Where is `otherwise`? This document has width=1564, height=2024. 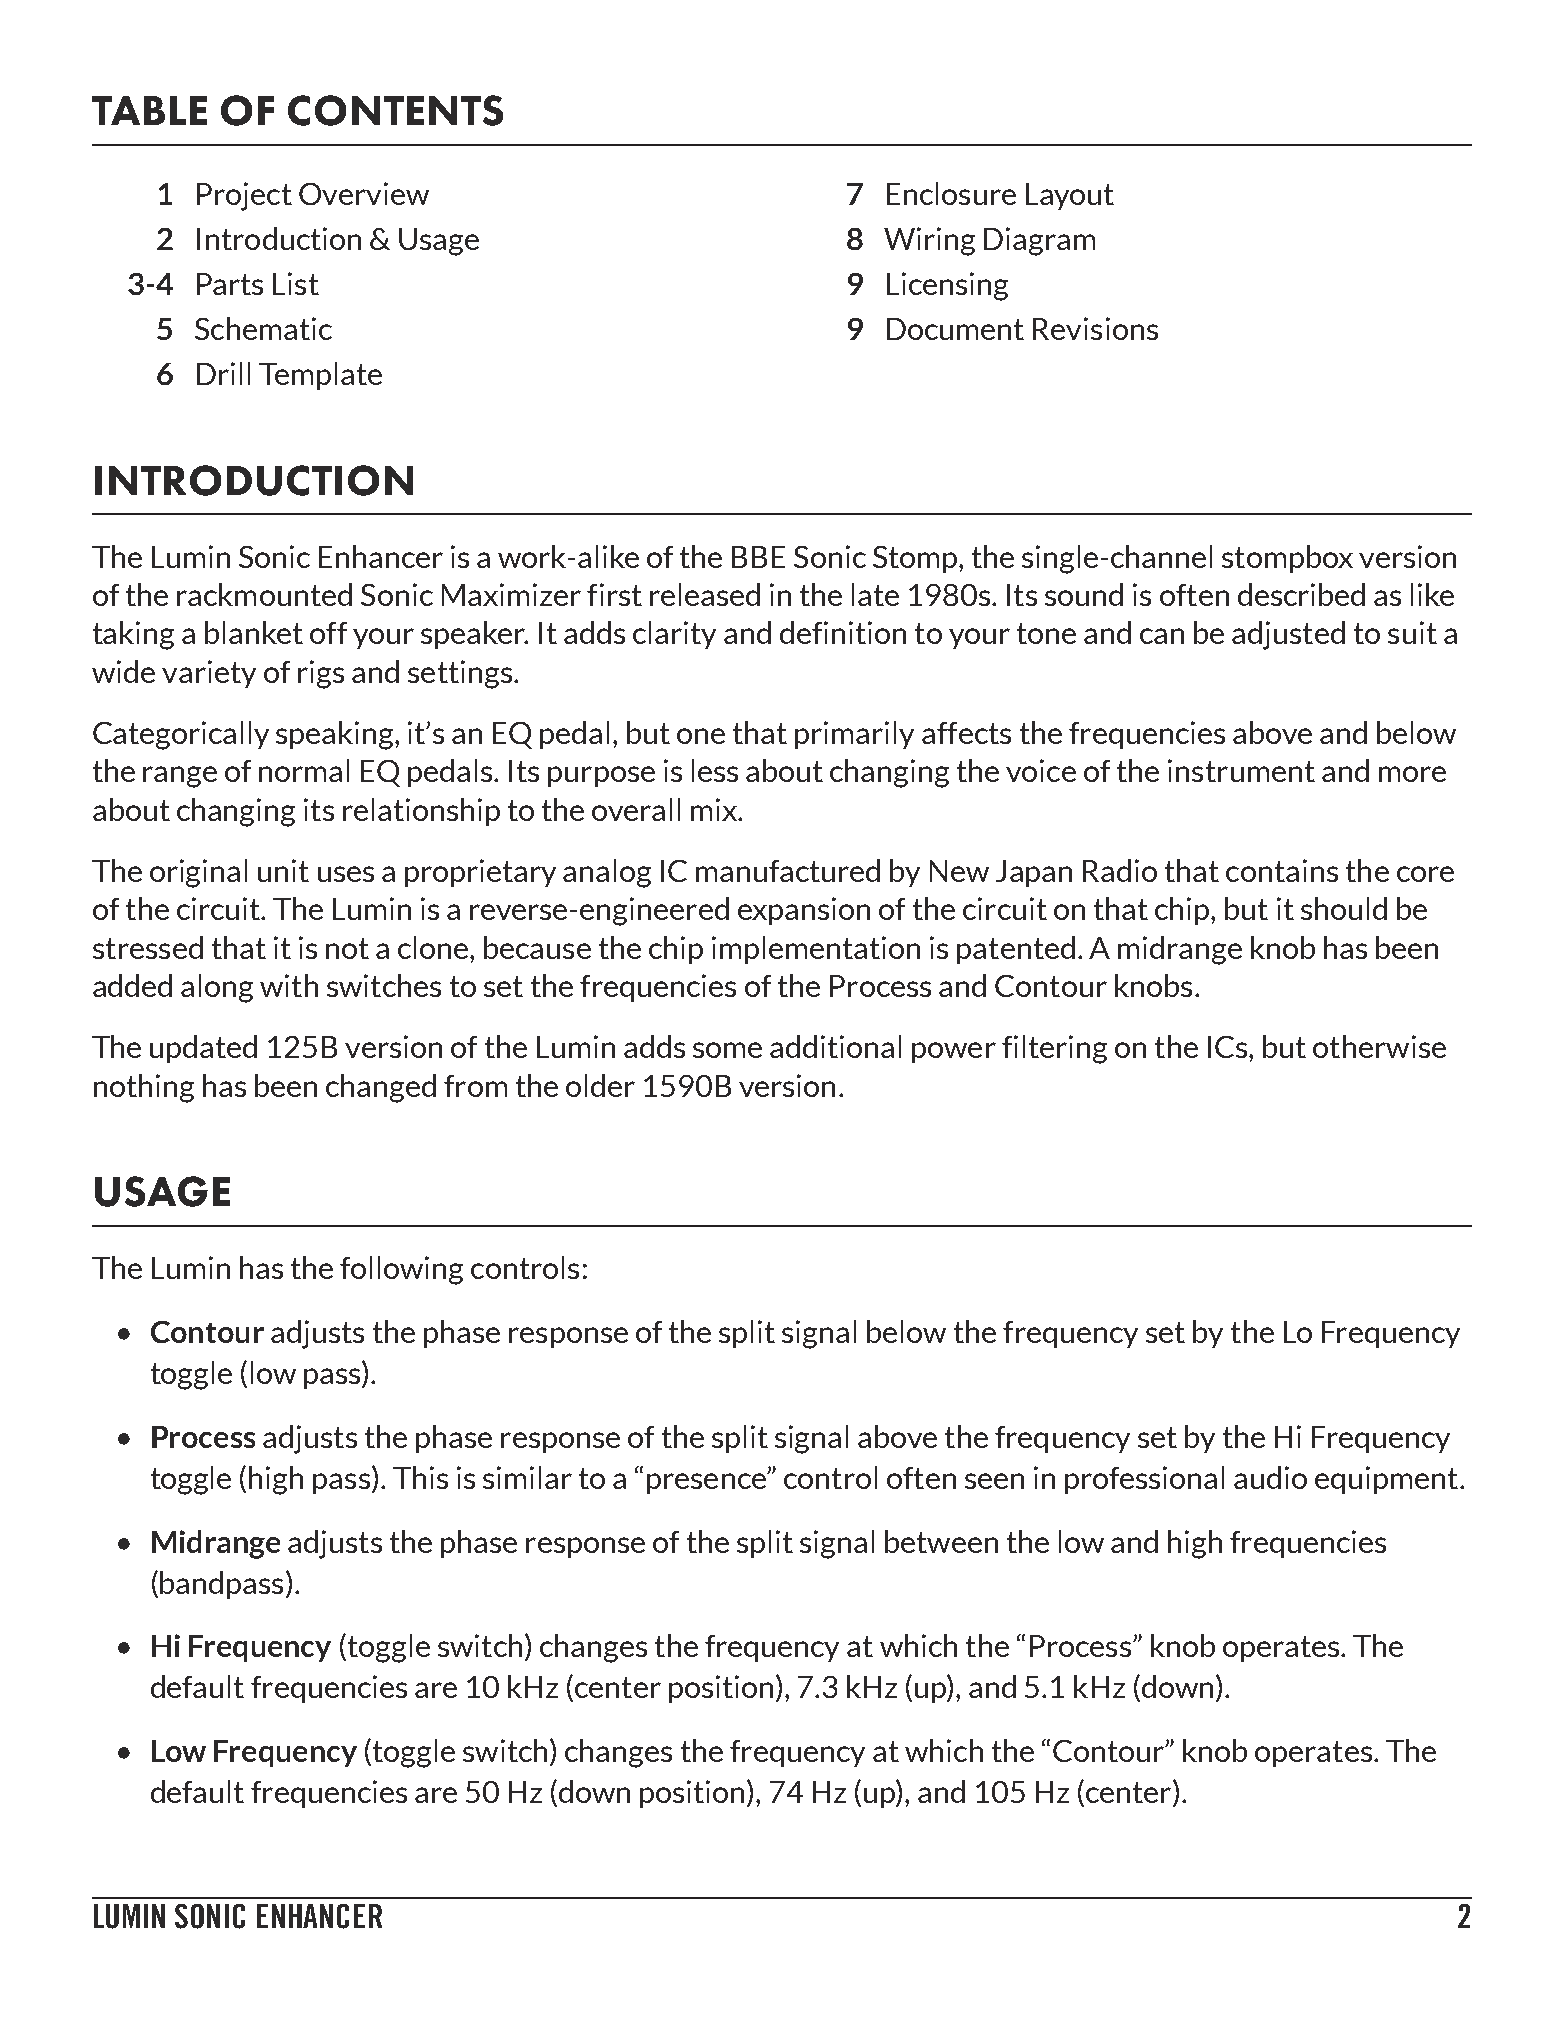 otherwise is located at coordinates (1379, 1046).
